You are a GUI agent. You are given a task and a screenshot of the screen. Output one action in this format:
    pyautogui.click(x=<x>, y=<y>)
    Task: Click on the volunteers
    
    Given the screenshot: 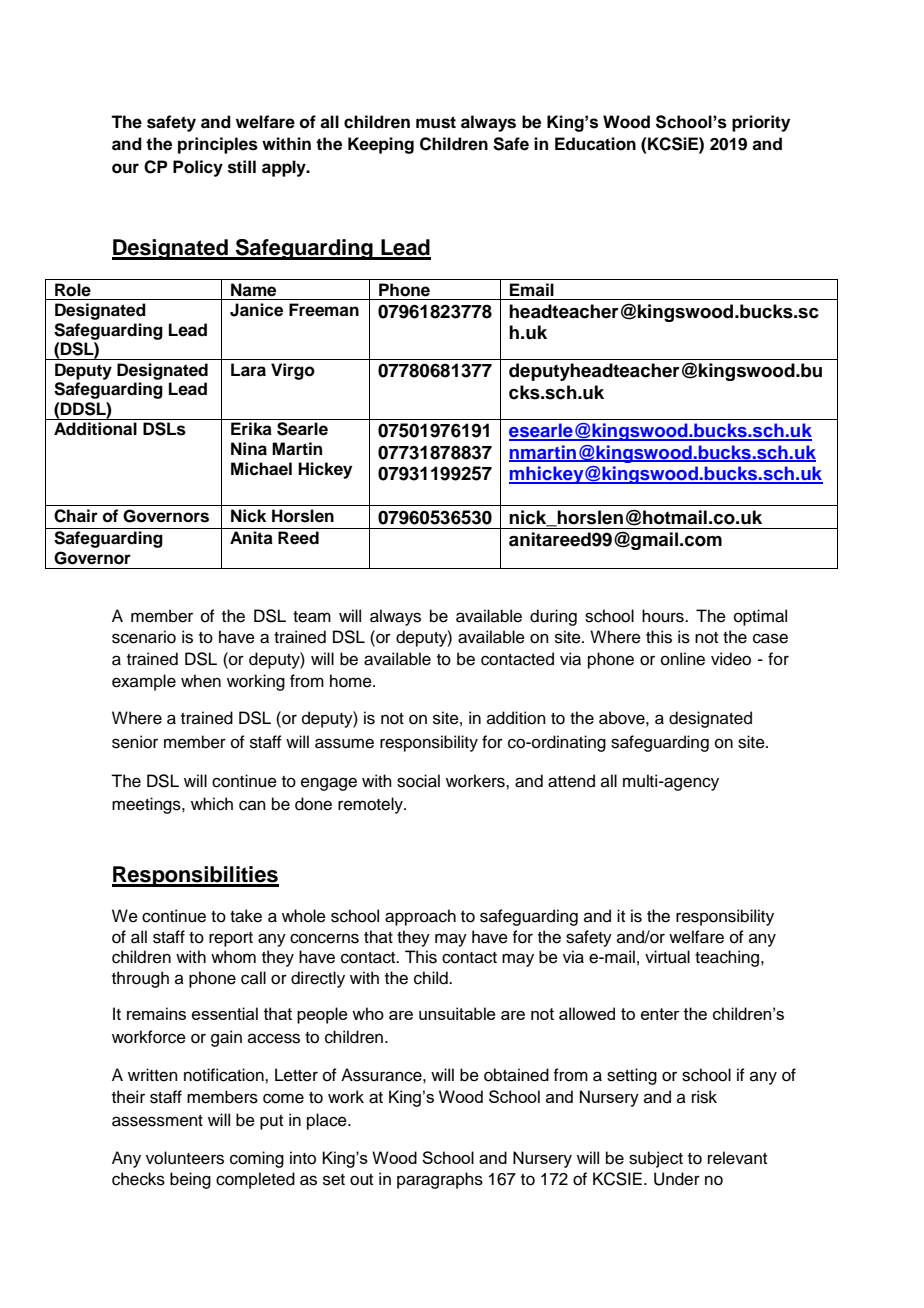 What is the action you would take?
    pyautogui.click(x=185, y=1158)
